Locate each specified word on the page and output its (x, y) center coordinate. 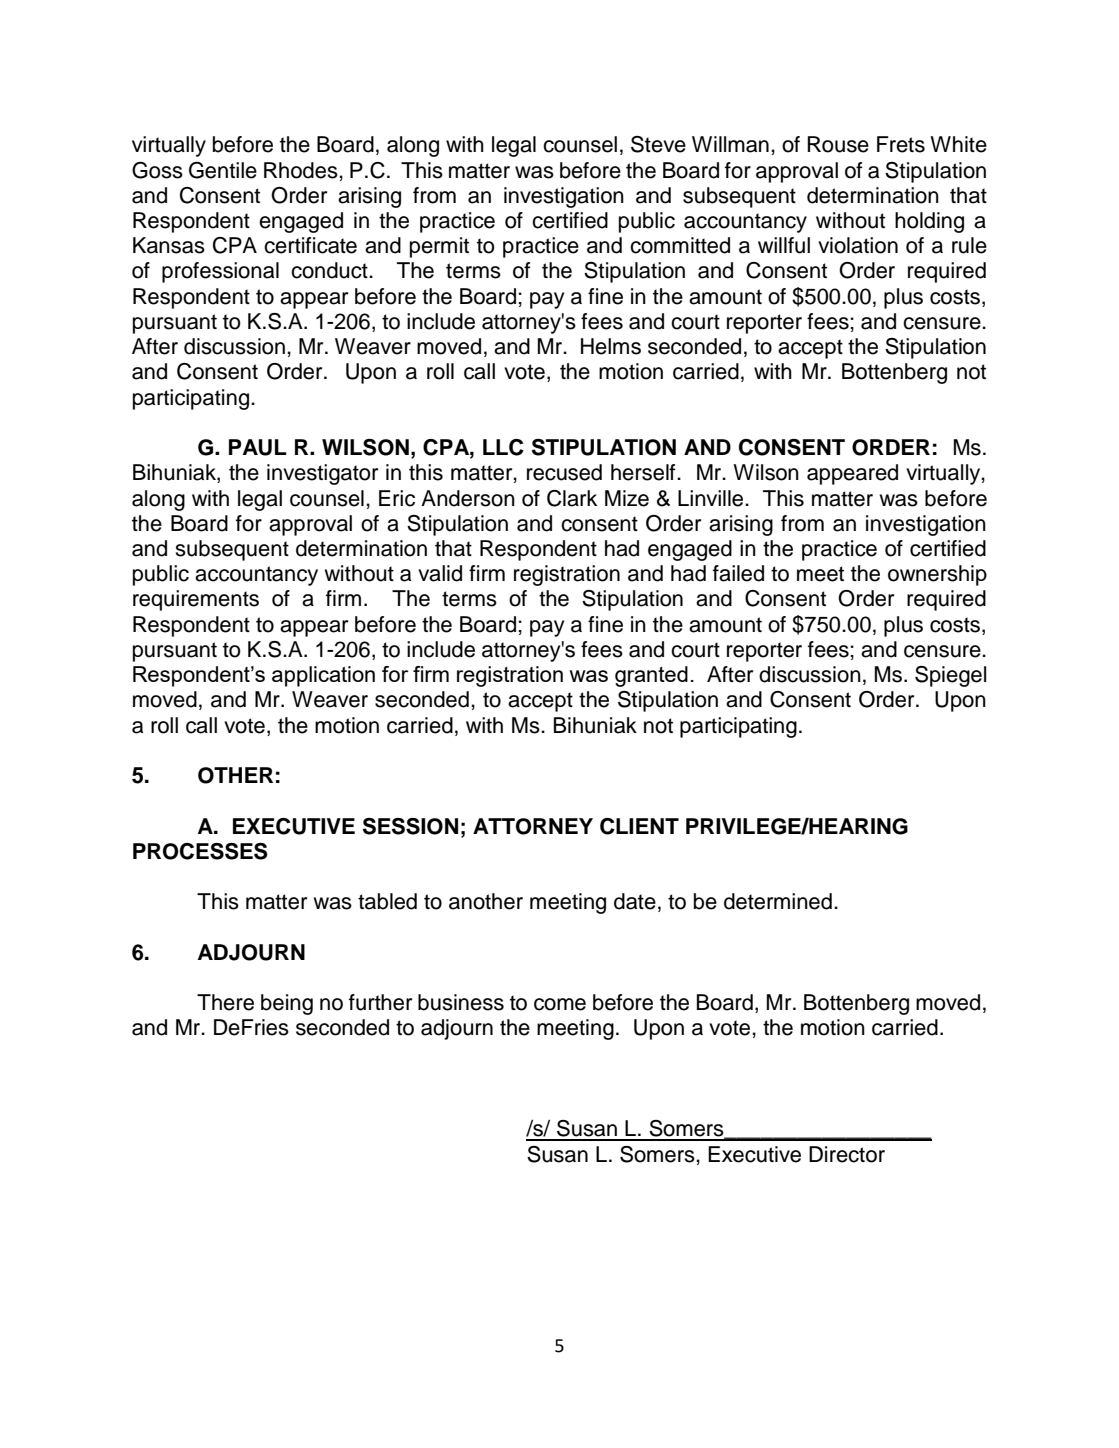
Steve (658, 144)
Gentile (223, 170)
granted (651, 676)
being (287, 1004)
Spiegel (951, 676)
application (323, 676)
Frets (901, 144)
